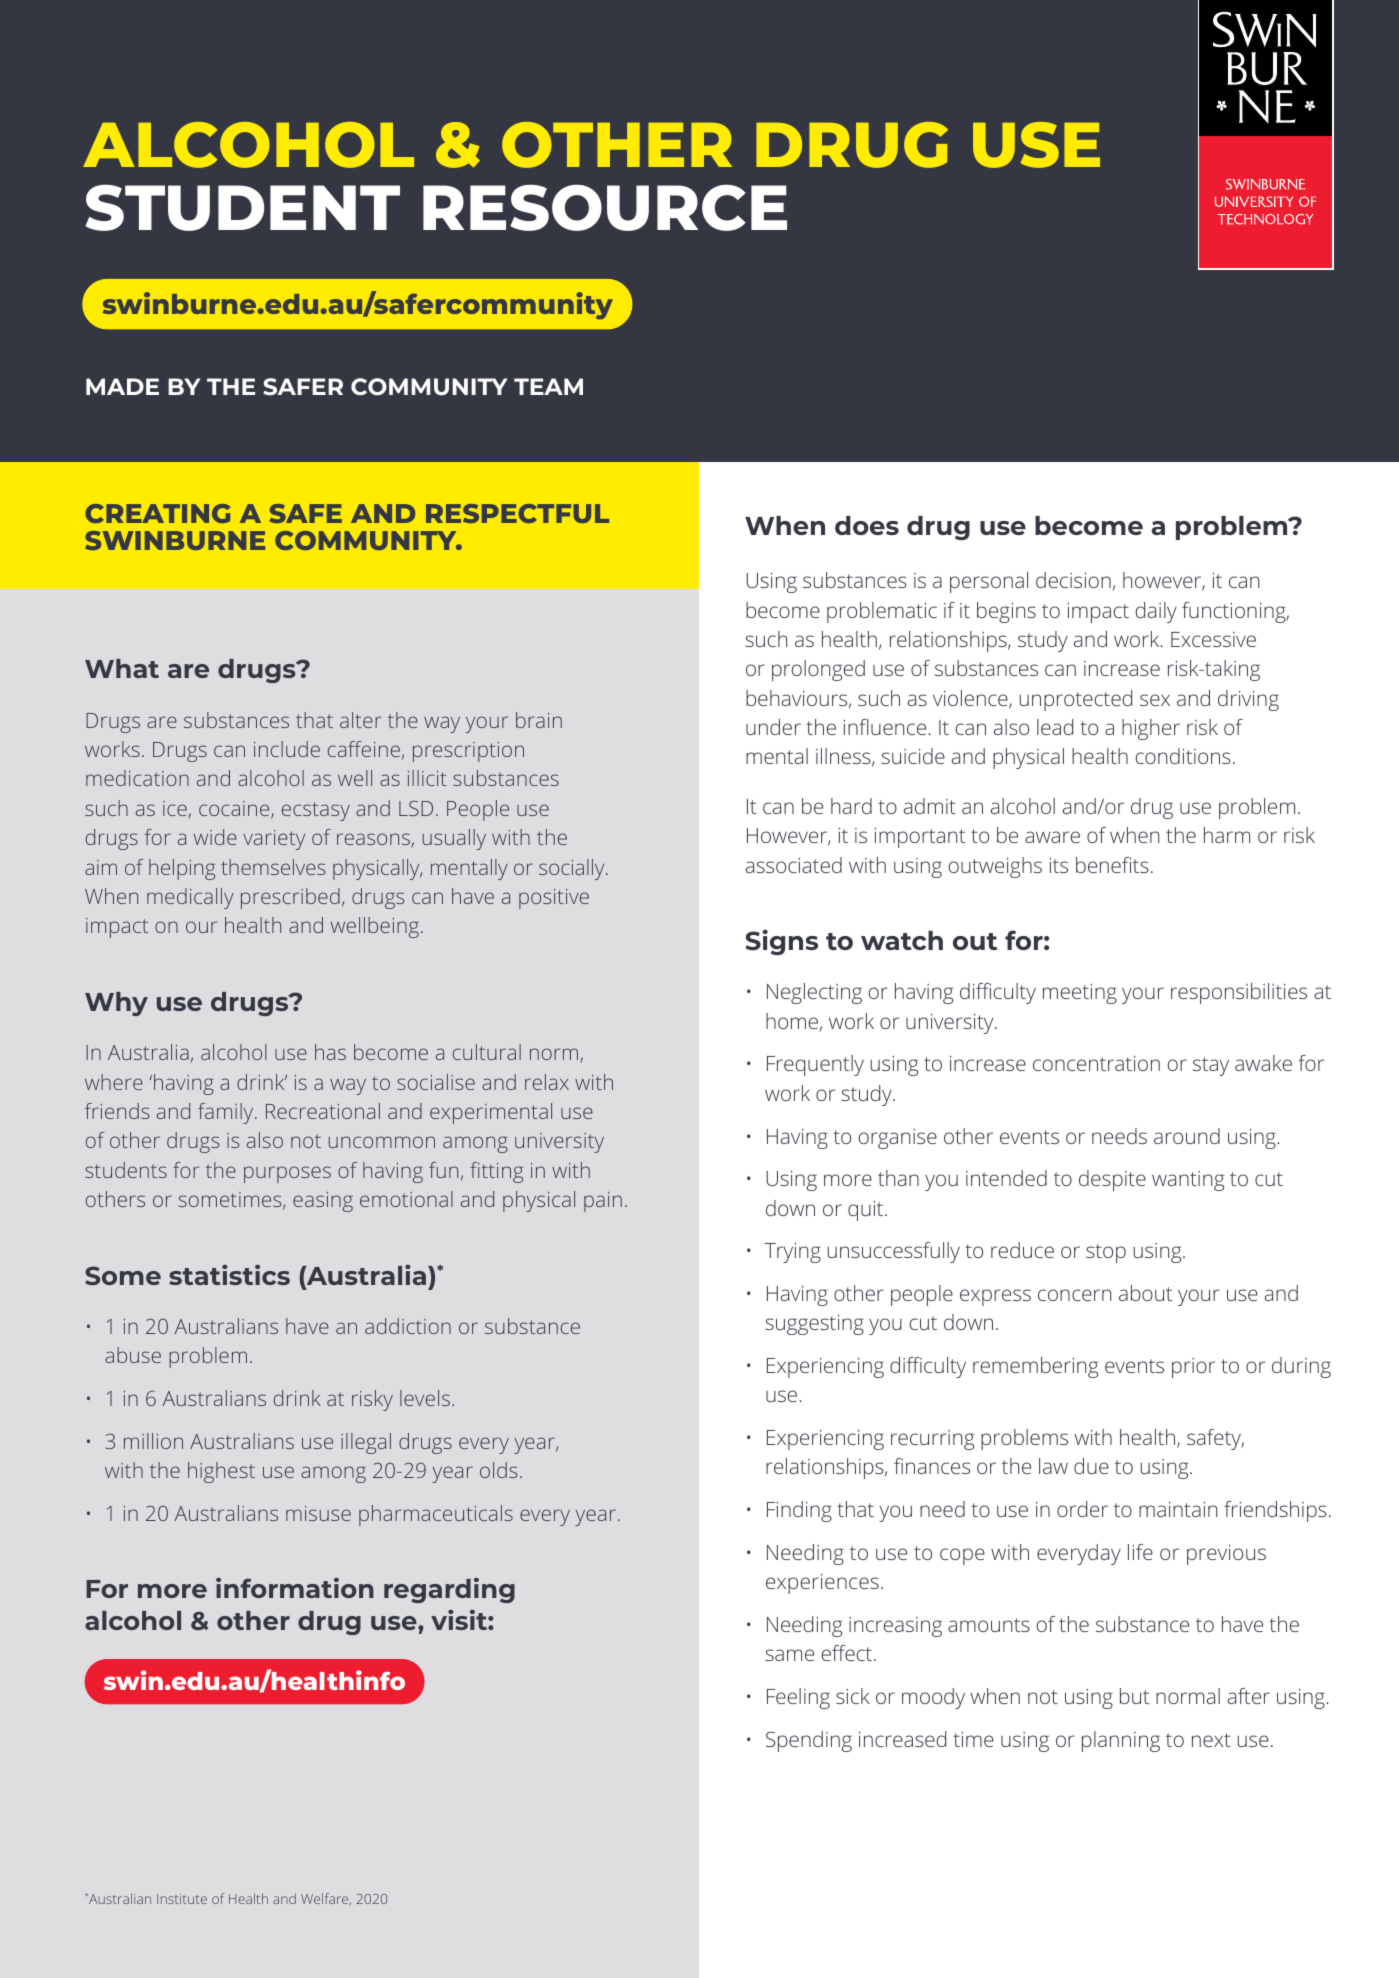  I want to click on decision, so click(1073, 580).
